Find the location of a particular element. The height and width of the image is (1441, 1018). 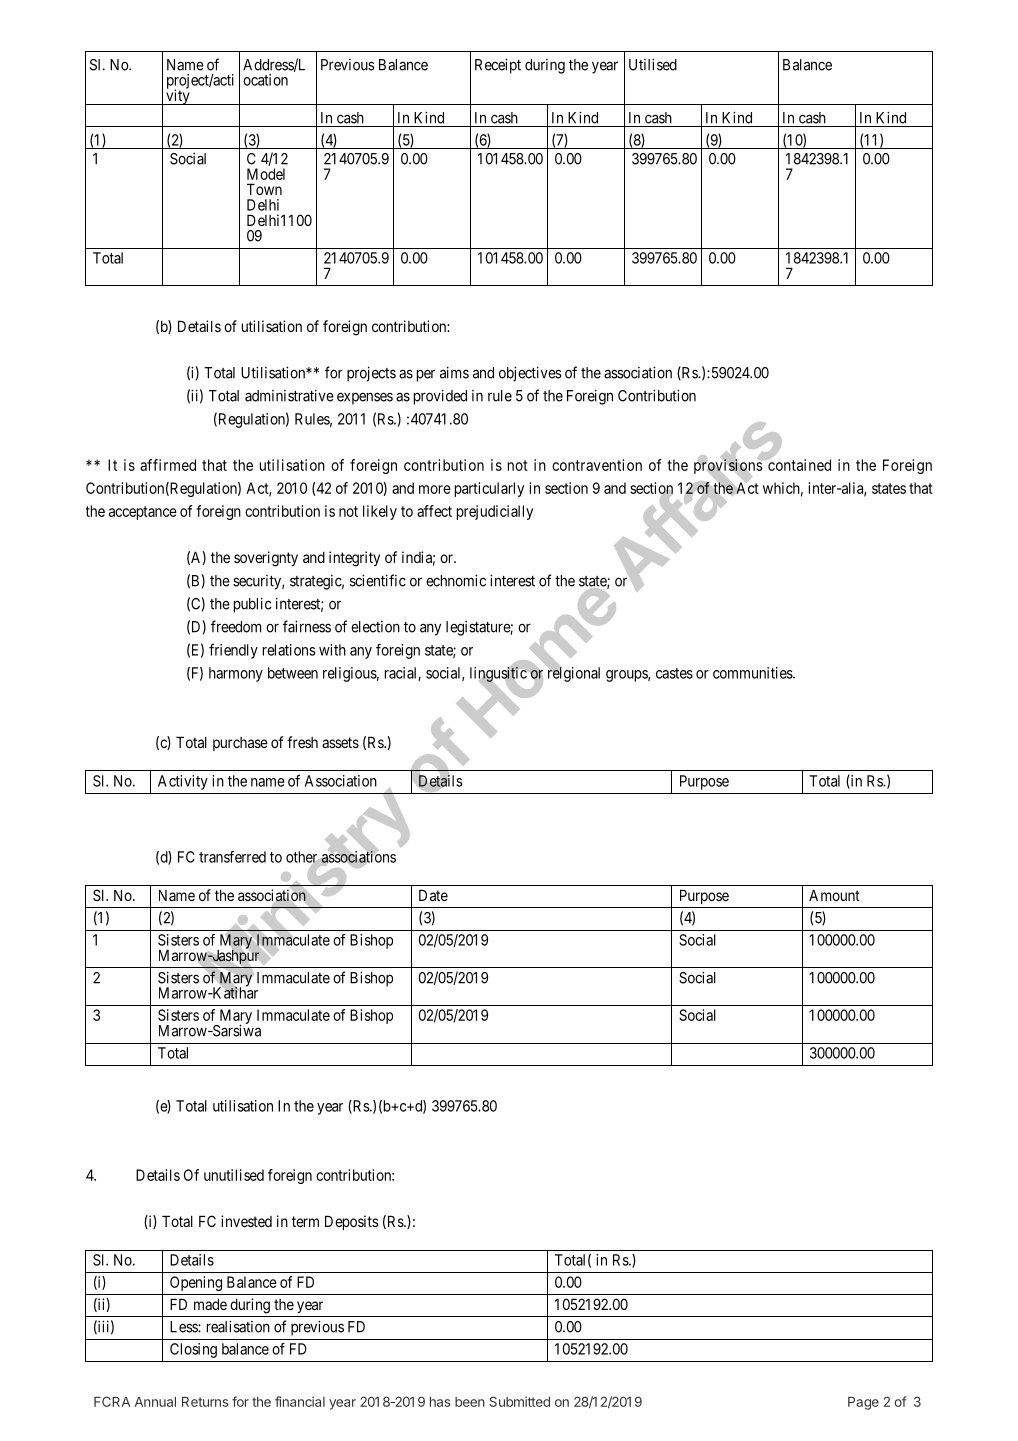

Model is located at coordinates (266, 174).
